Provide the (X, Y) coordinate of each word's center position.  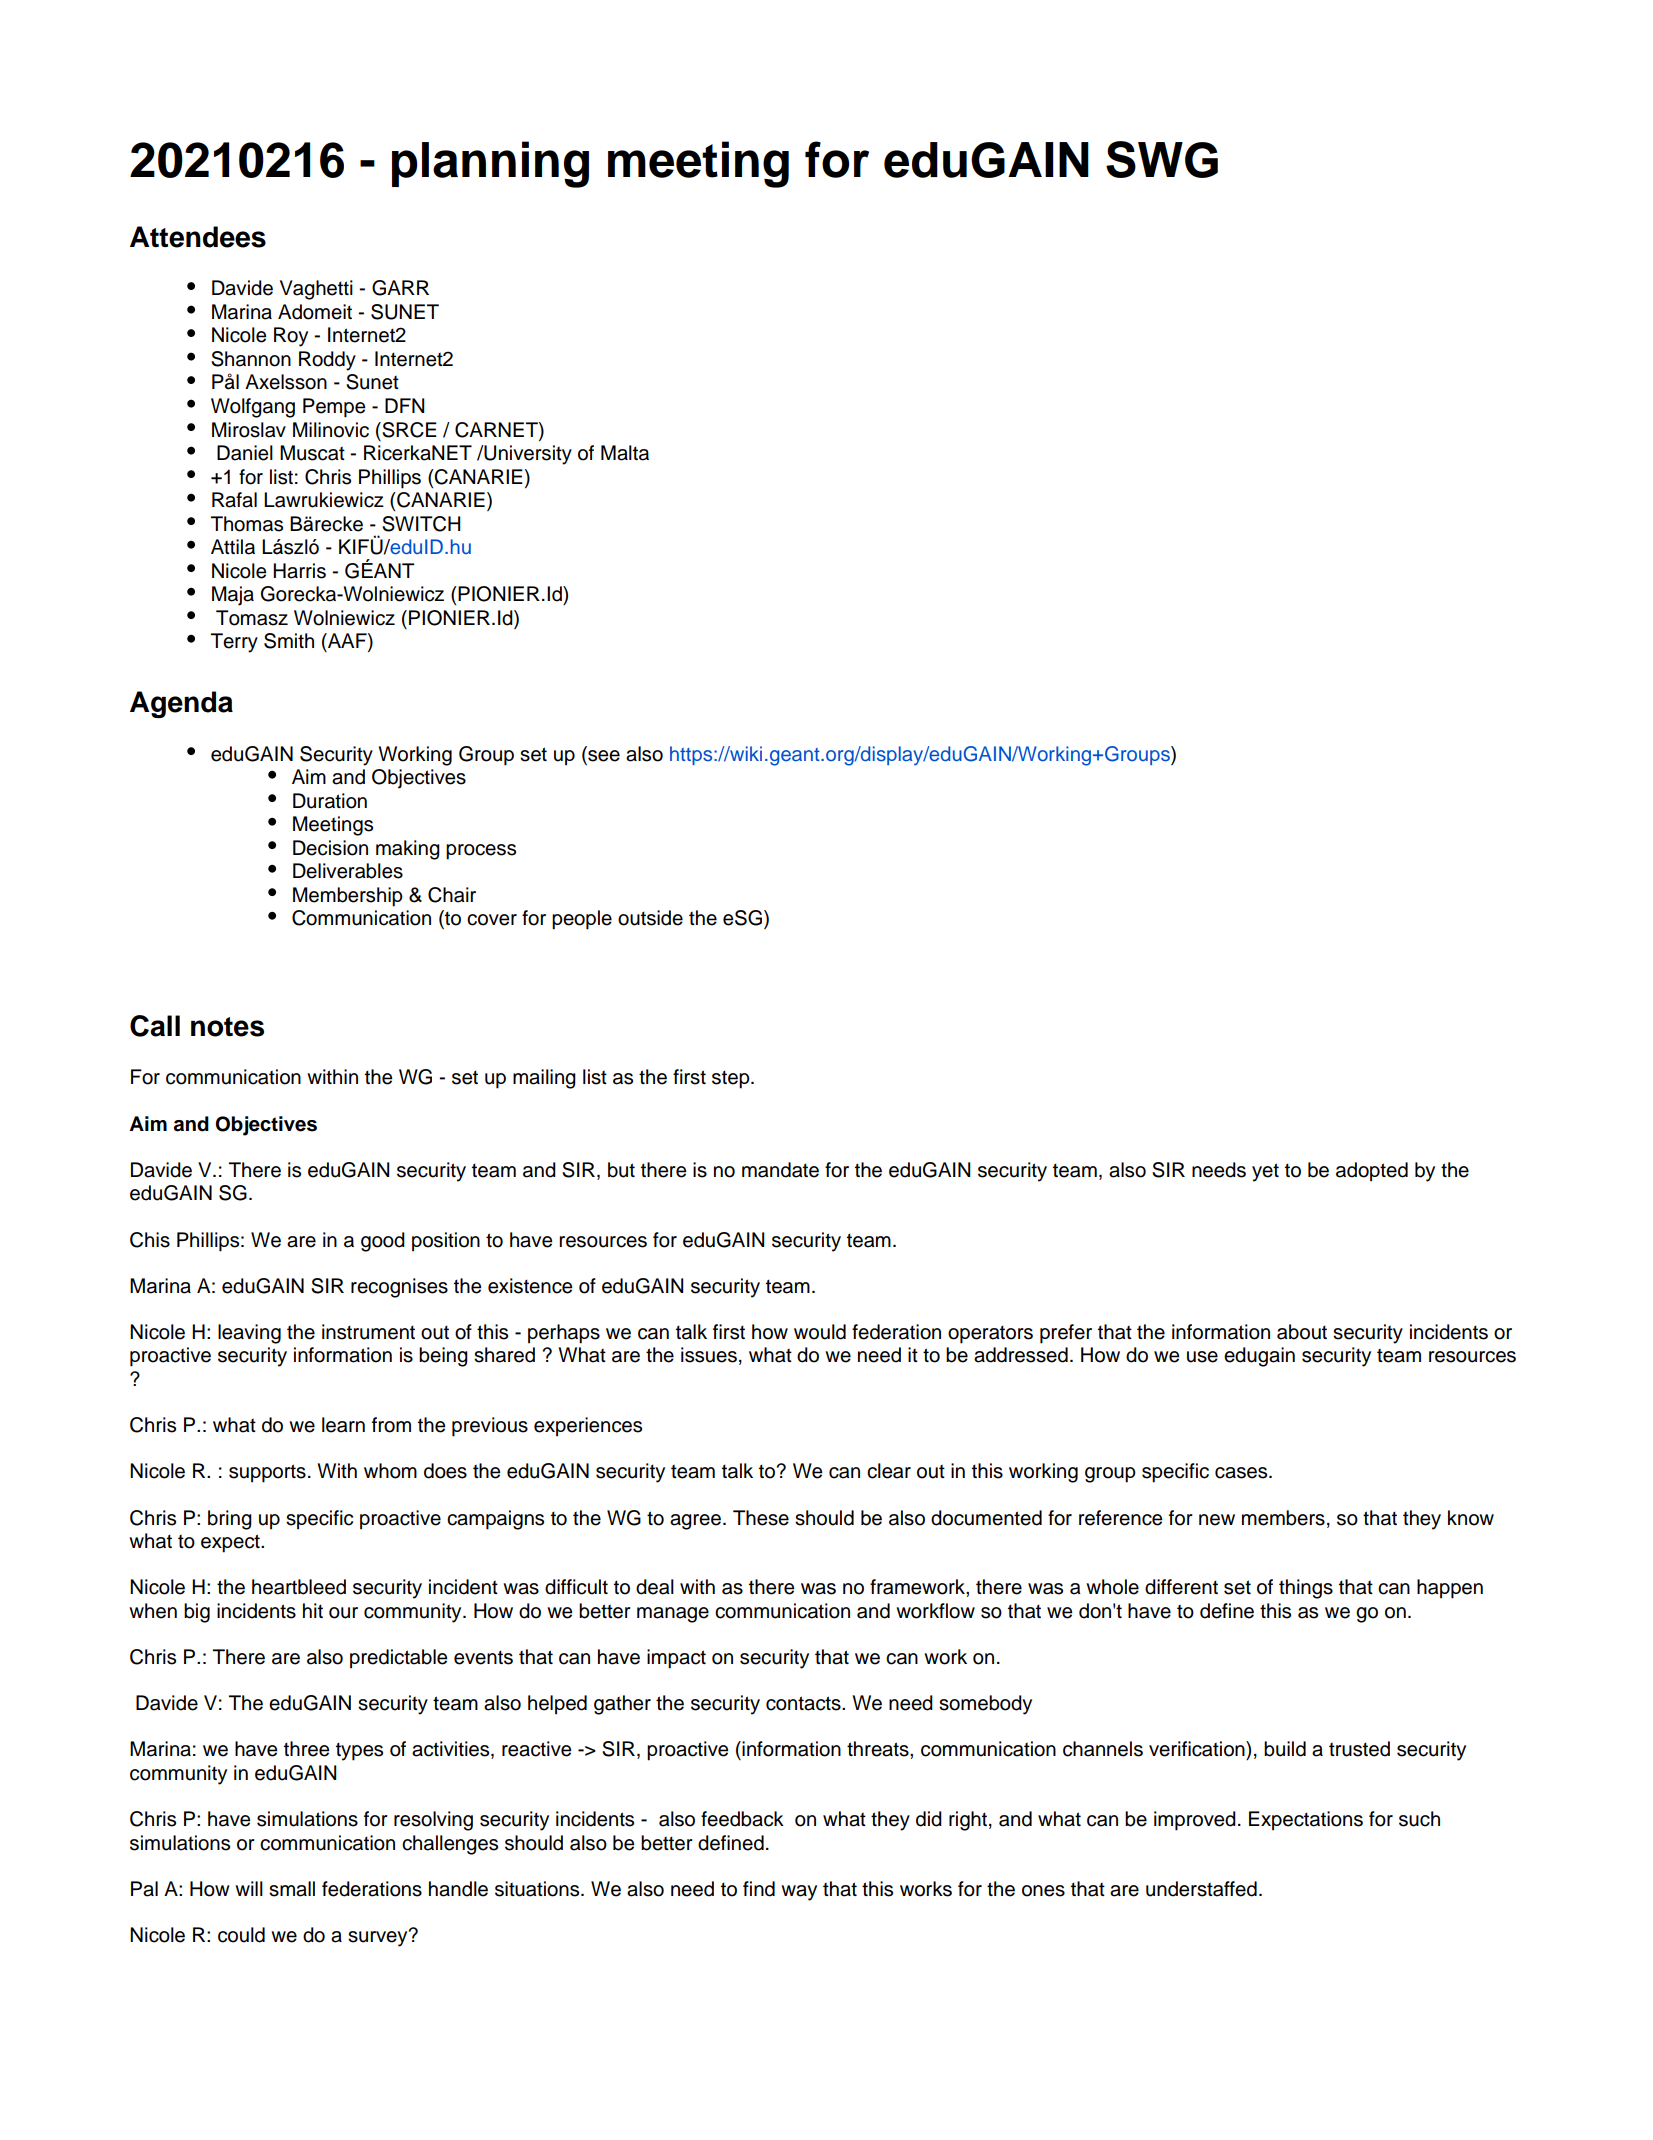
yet (1265, 1172)
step (732, 1079)
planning (490, 164)
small (292, 1889)
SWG (1162, 159)
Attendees (198, 237)
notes (227, 1027)
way (799, 1893)
